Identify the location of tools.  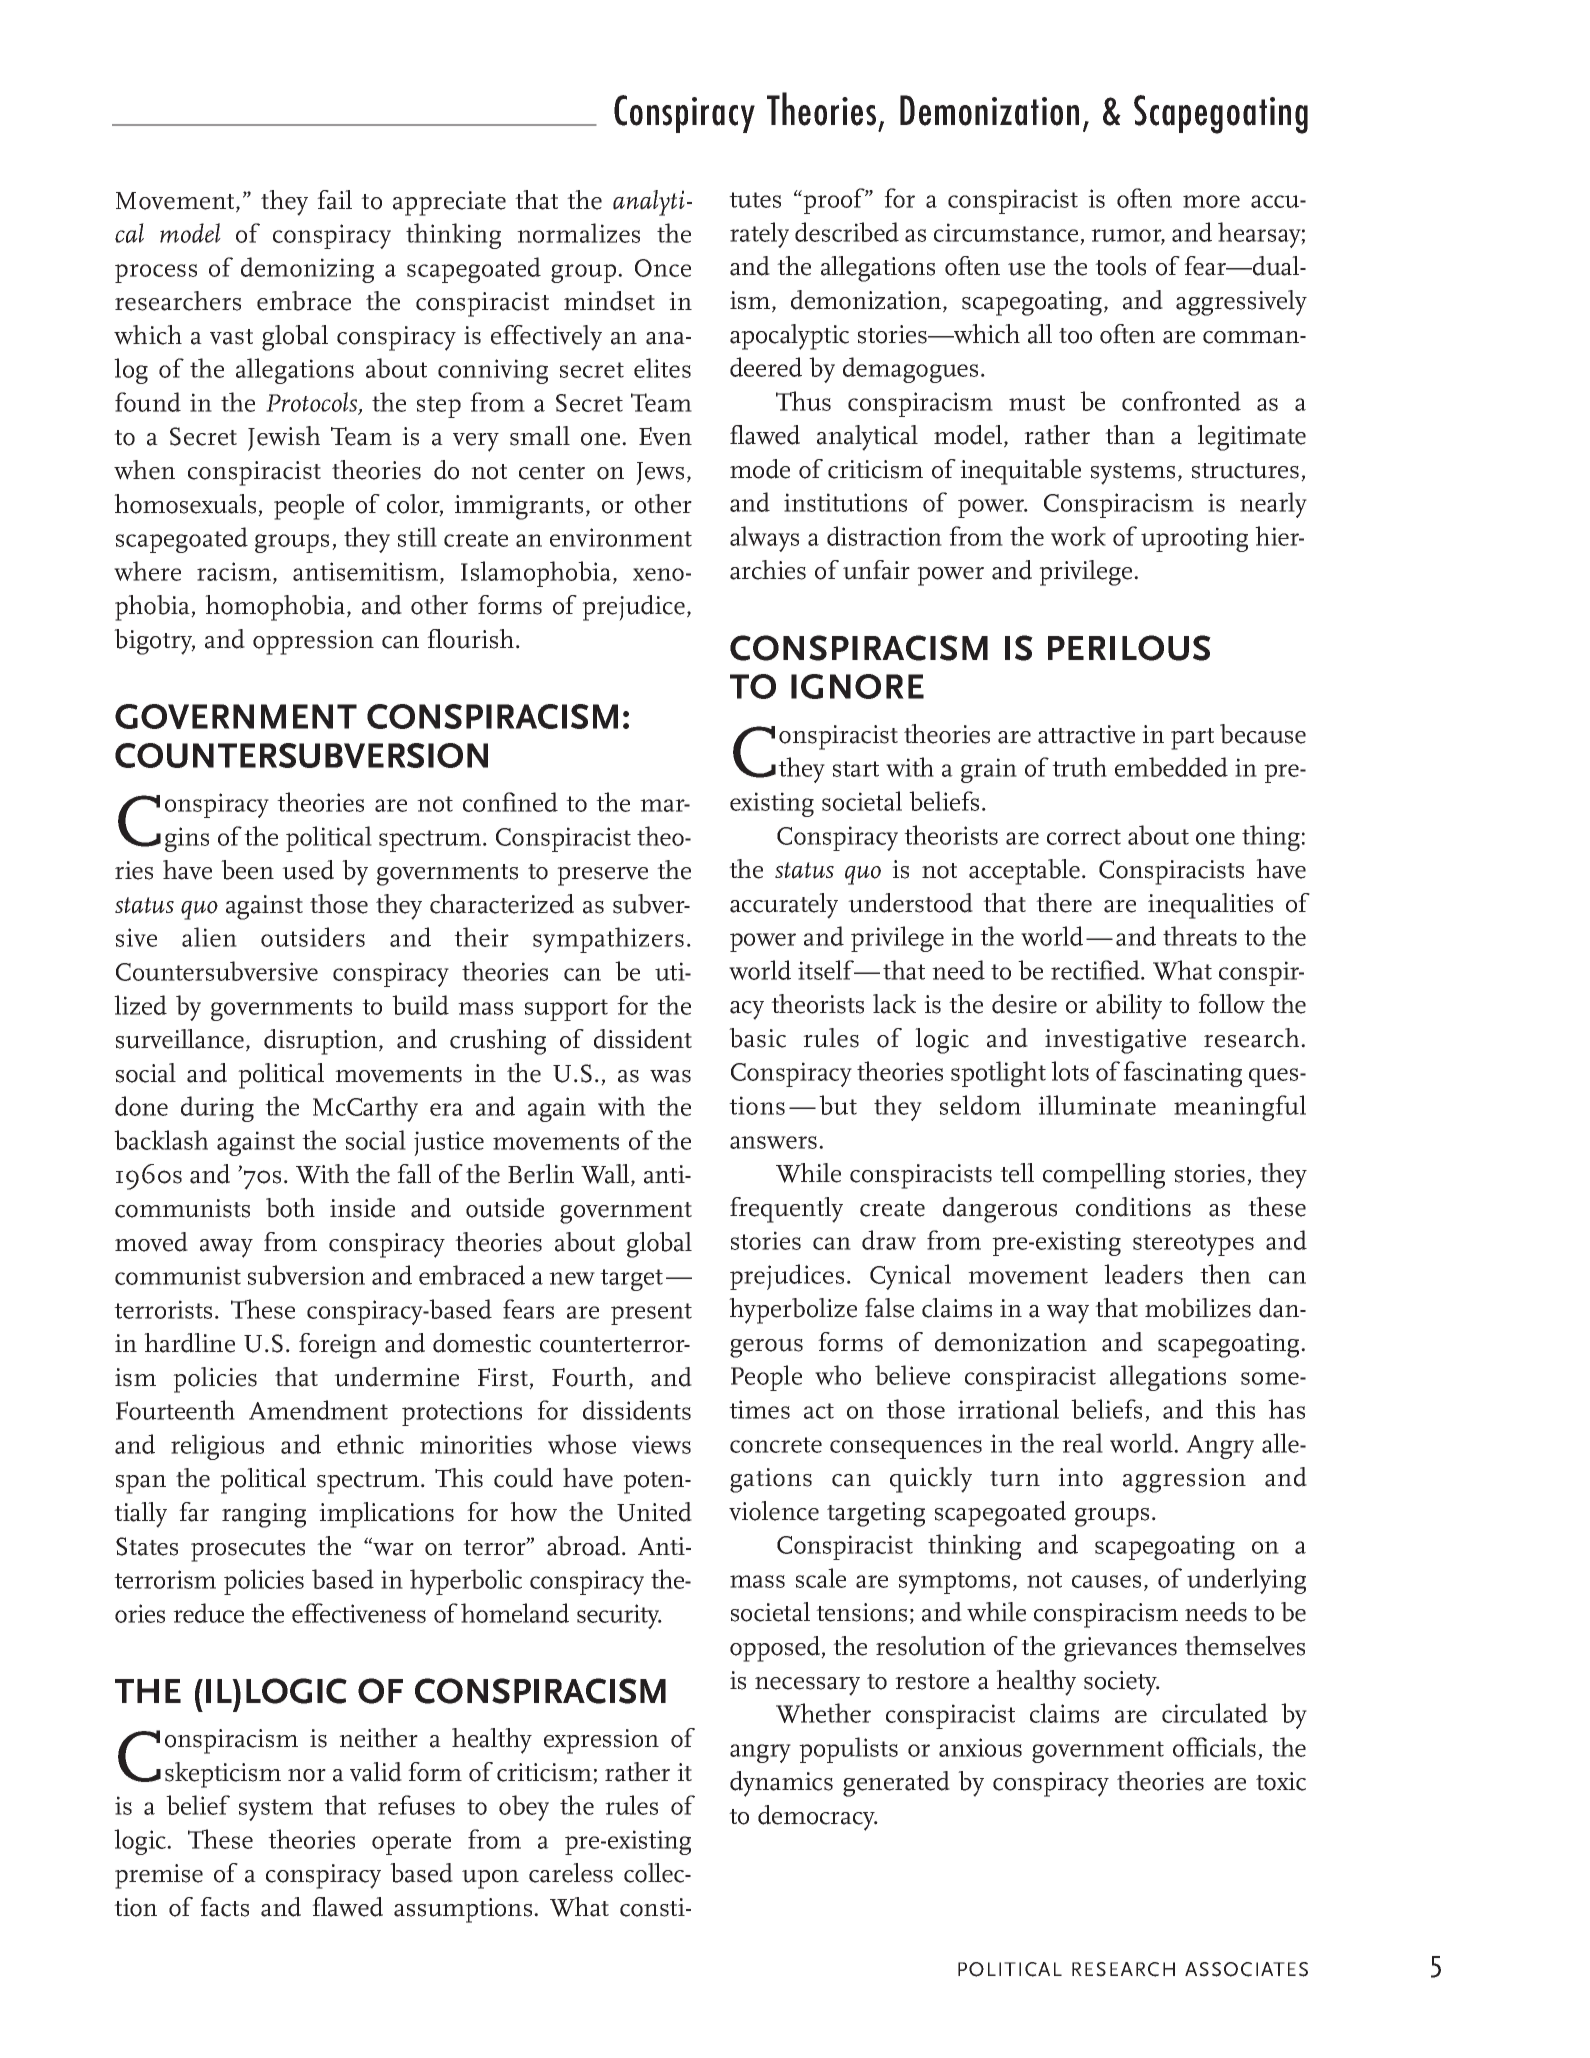
(1120, 266).
